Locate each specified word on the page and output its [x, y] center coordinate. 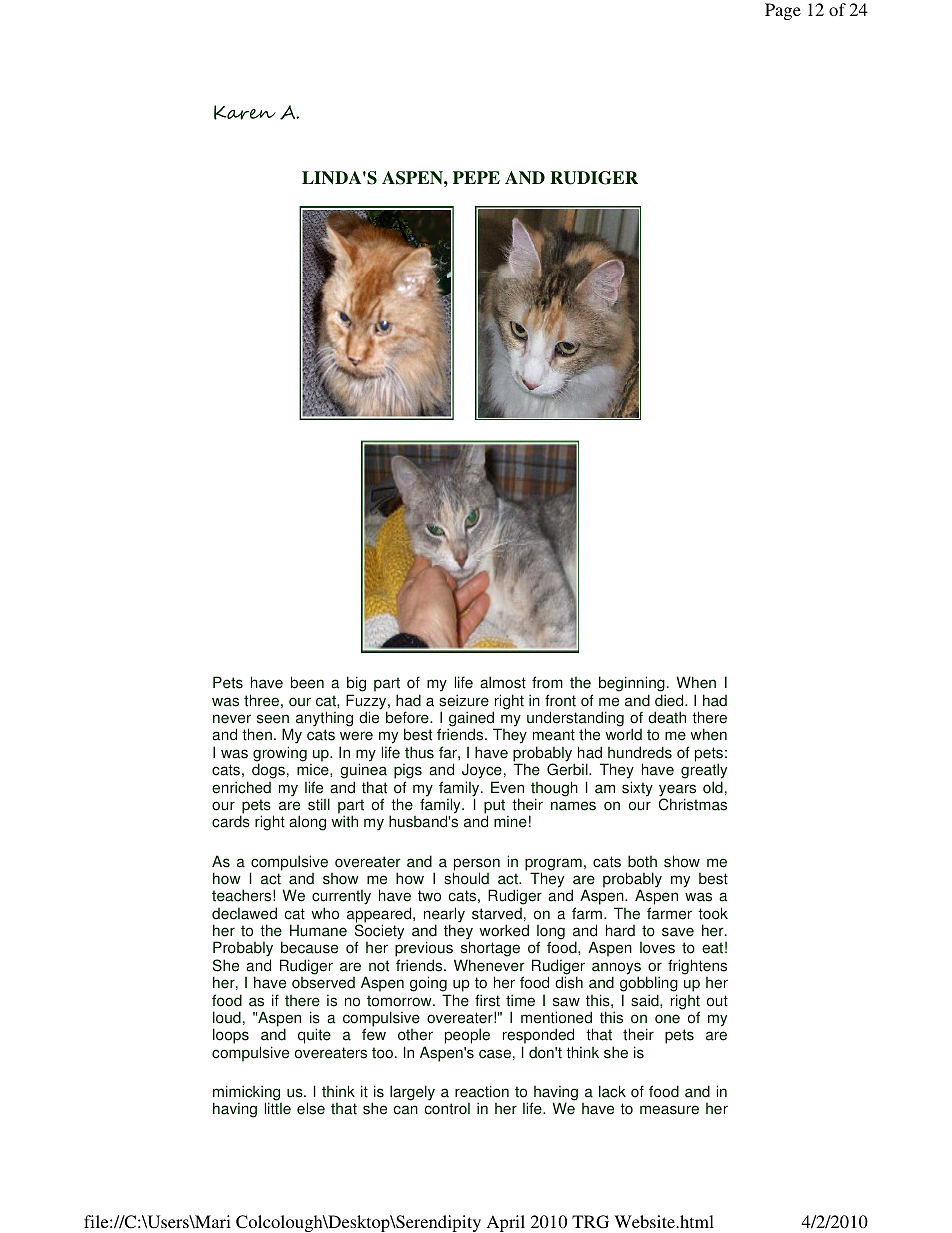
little [278, 1108]
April [506, 1223]
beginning [632, 685]
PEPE [476, 177]
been [307, 682]
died [670, 700]
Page [783, 11]
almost [503, 682]
